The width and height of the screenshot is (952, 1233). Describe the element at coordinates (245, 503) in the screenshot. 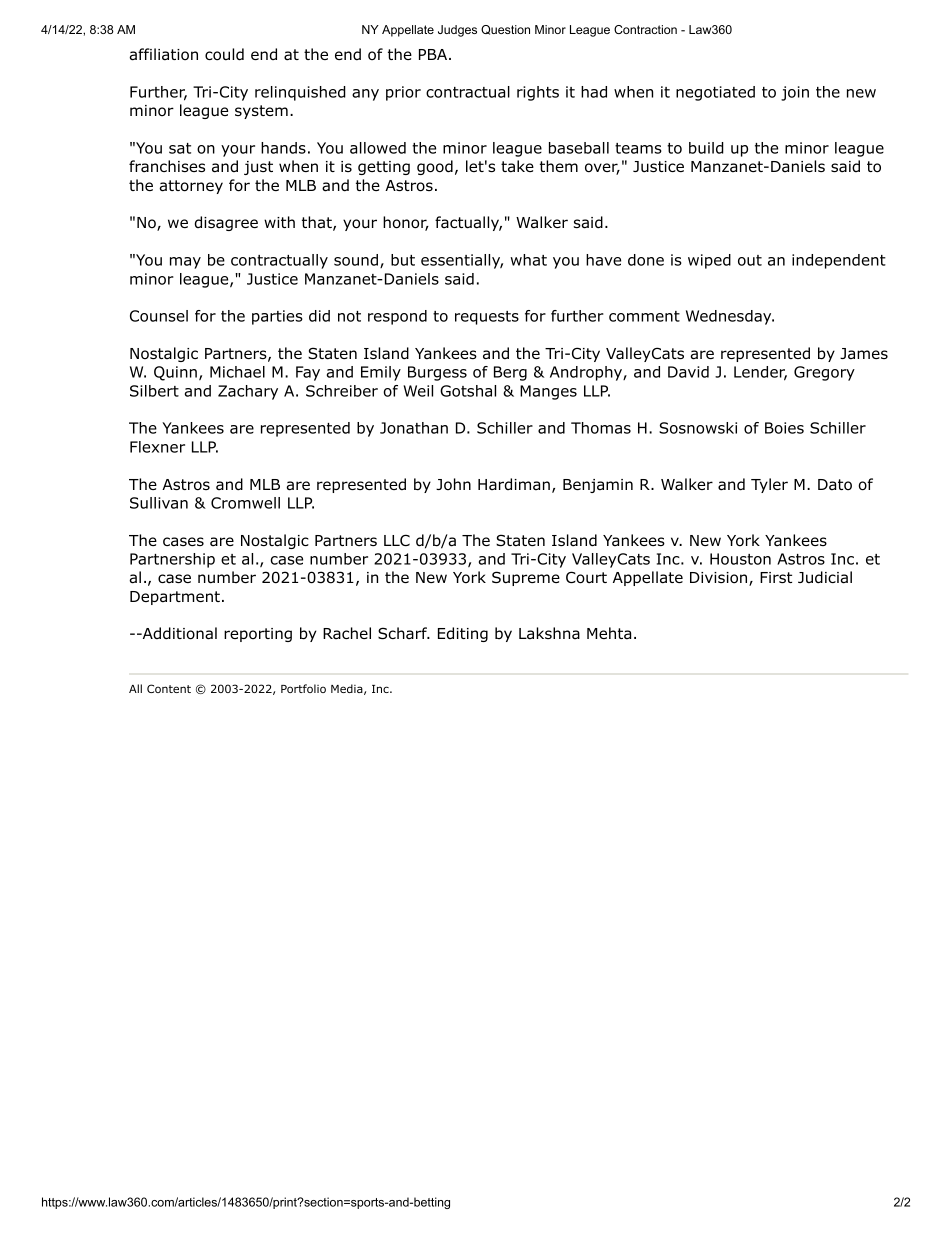

I see `Cromwell` at that location.
